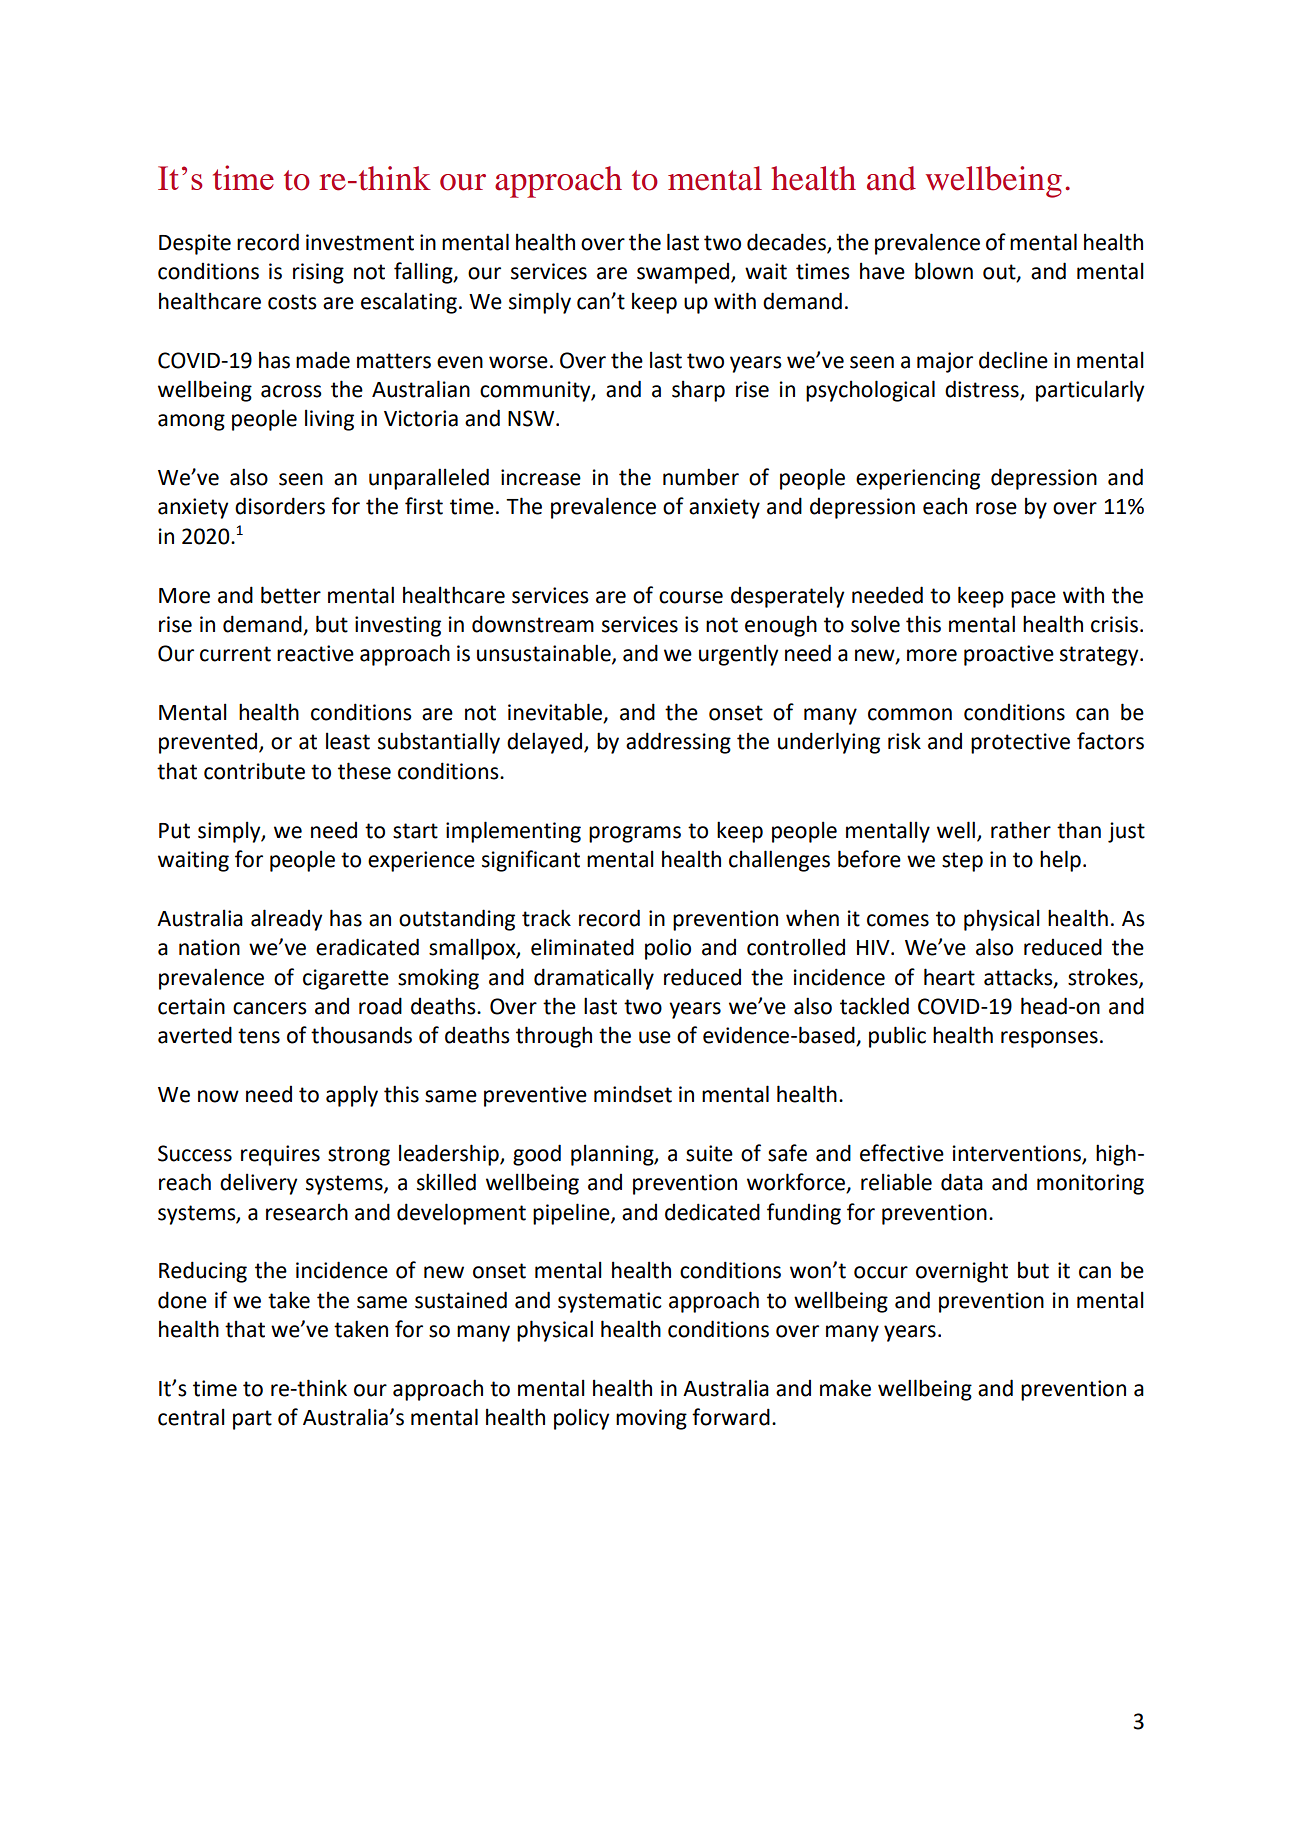 The width and height of the screenshot is (1302, 1842). What do you see at coordinates (191, 1417) in the screenshot?
I see `central` at bounding box center [191, 1417].
